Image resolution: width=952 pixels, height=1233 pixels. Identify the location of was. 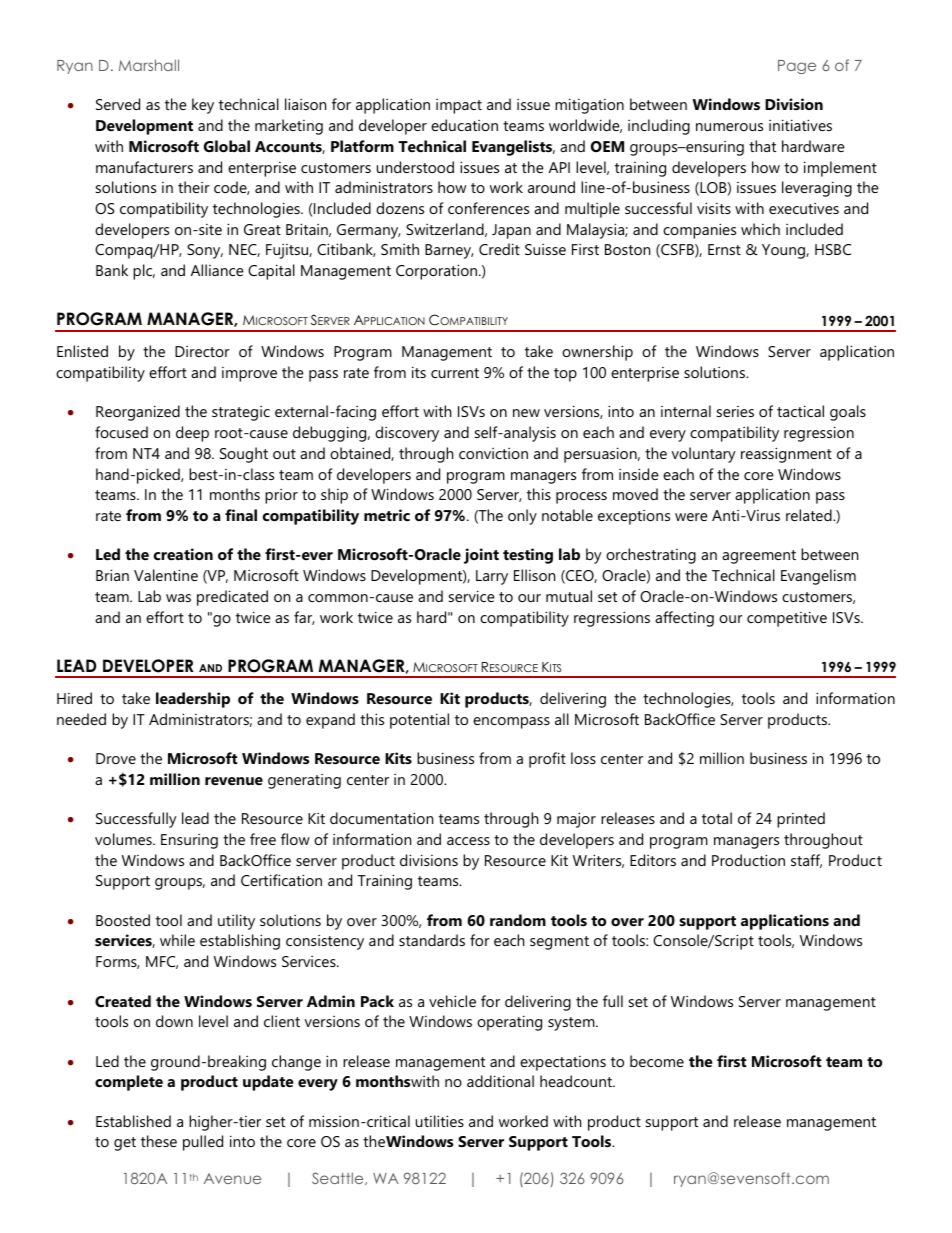
(178, 598).
